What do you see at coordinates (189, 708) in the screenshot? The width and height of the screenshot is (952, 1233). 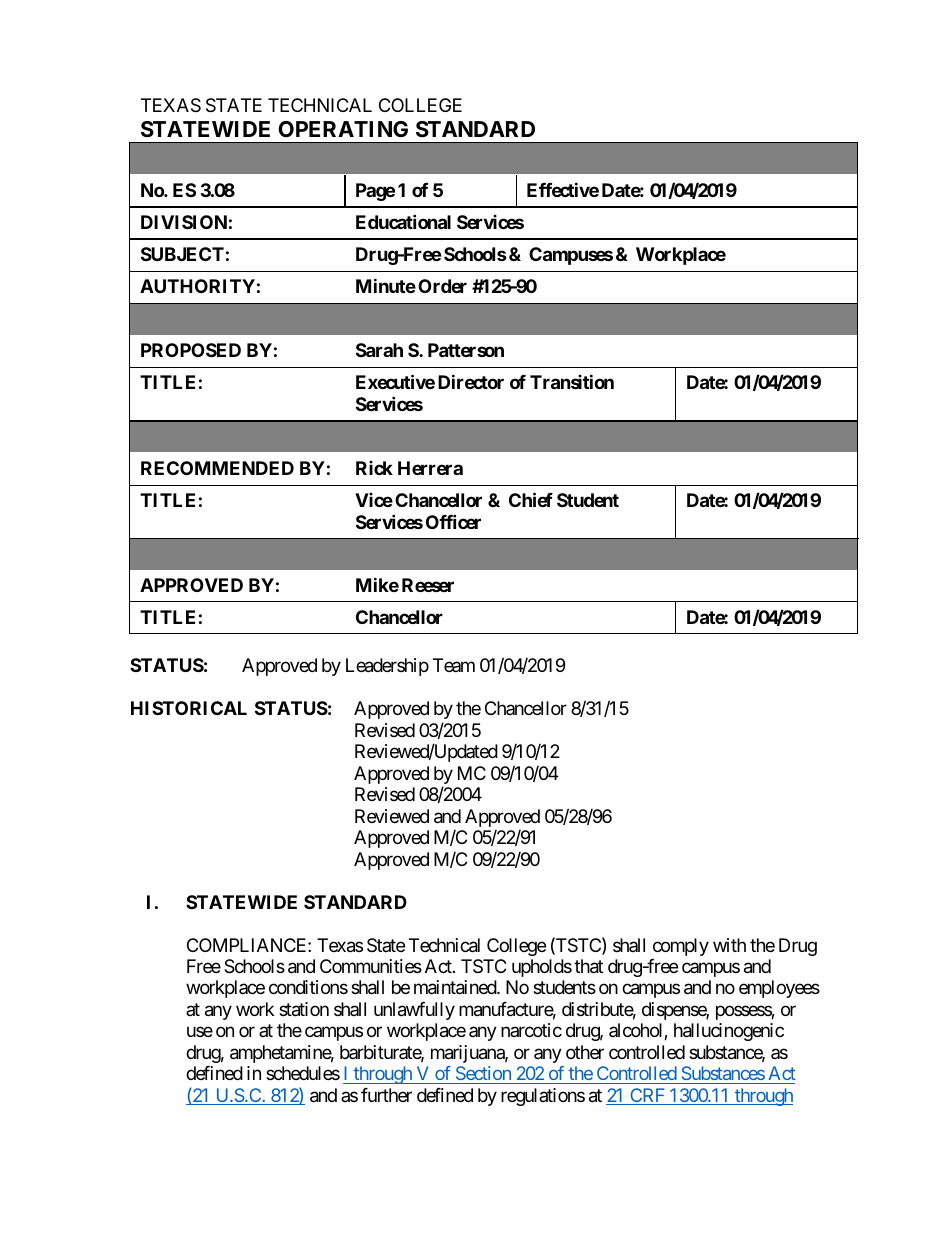 I see `HISTORICAL` at bounding box center [189, 708].
